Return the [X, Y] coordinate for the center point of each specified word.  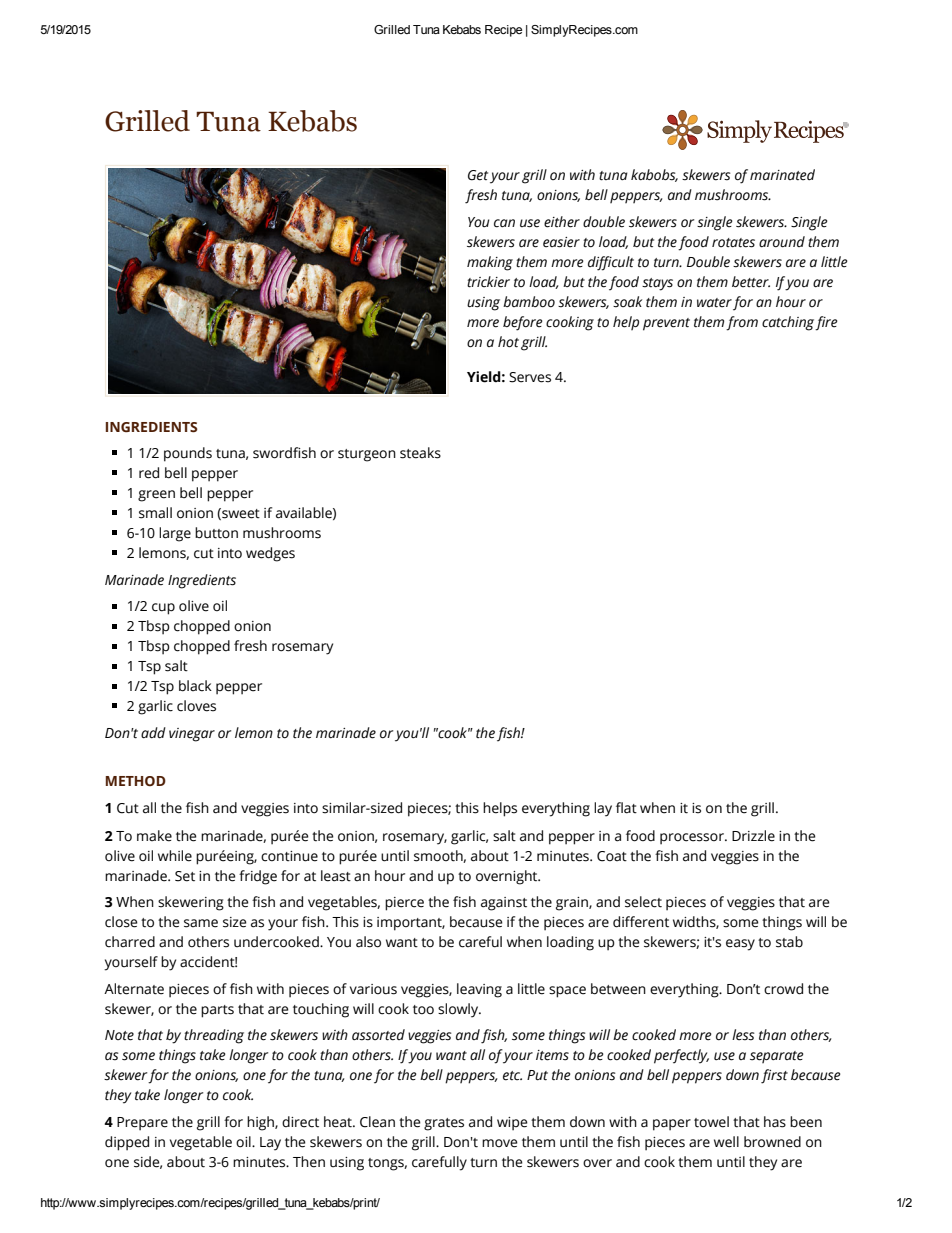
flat [626, 808]
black [195, 686]
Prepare [142, 1124]
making [490, 263]
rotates [733, 243]
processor [693, 839]
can [504, 223]
